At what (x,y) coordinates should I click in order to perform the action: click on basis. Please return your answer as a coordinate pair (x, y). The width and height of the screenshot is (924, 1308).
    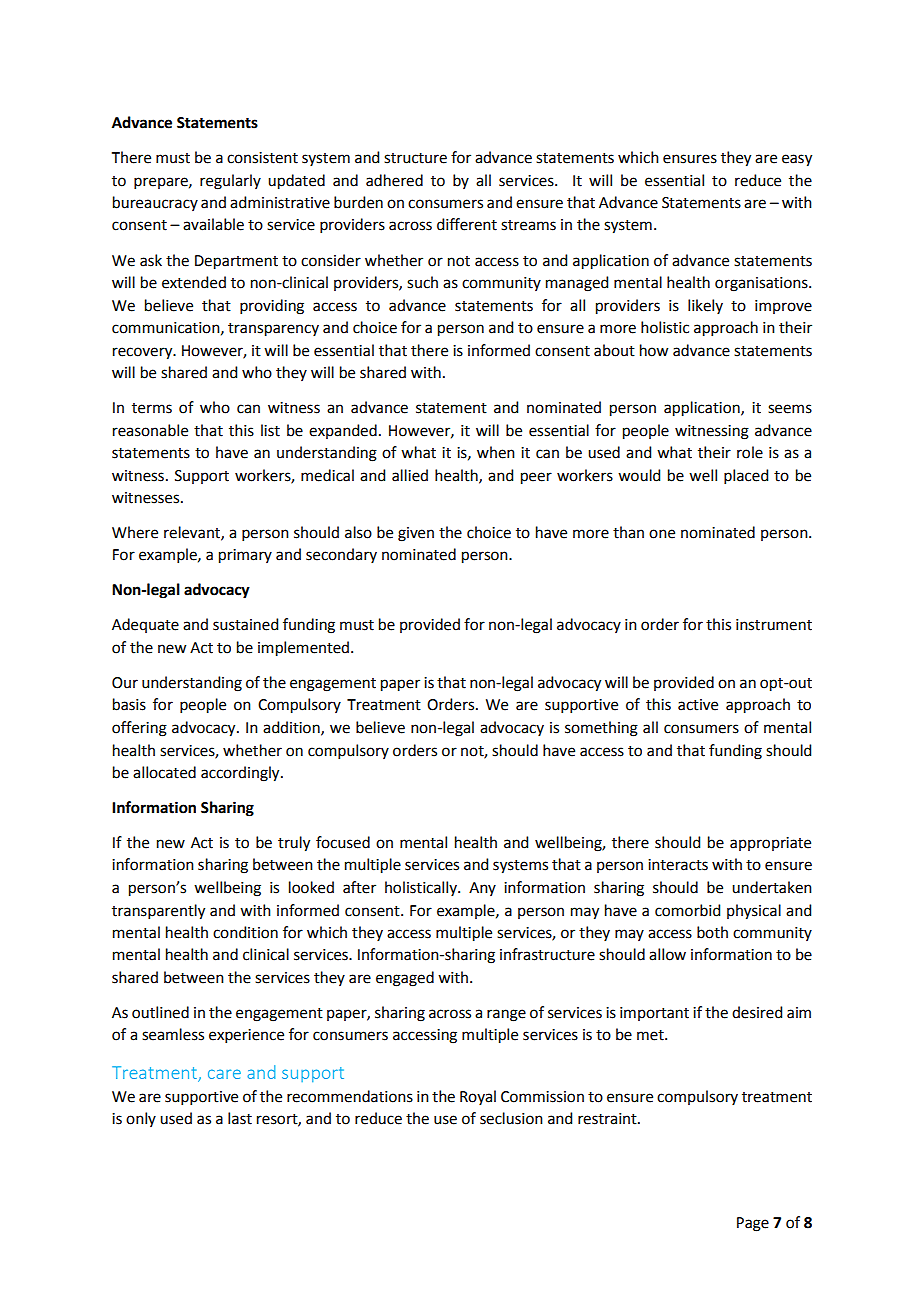
    Looking at the image, I should click on (129, 704).
